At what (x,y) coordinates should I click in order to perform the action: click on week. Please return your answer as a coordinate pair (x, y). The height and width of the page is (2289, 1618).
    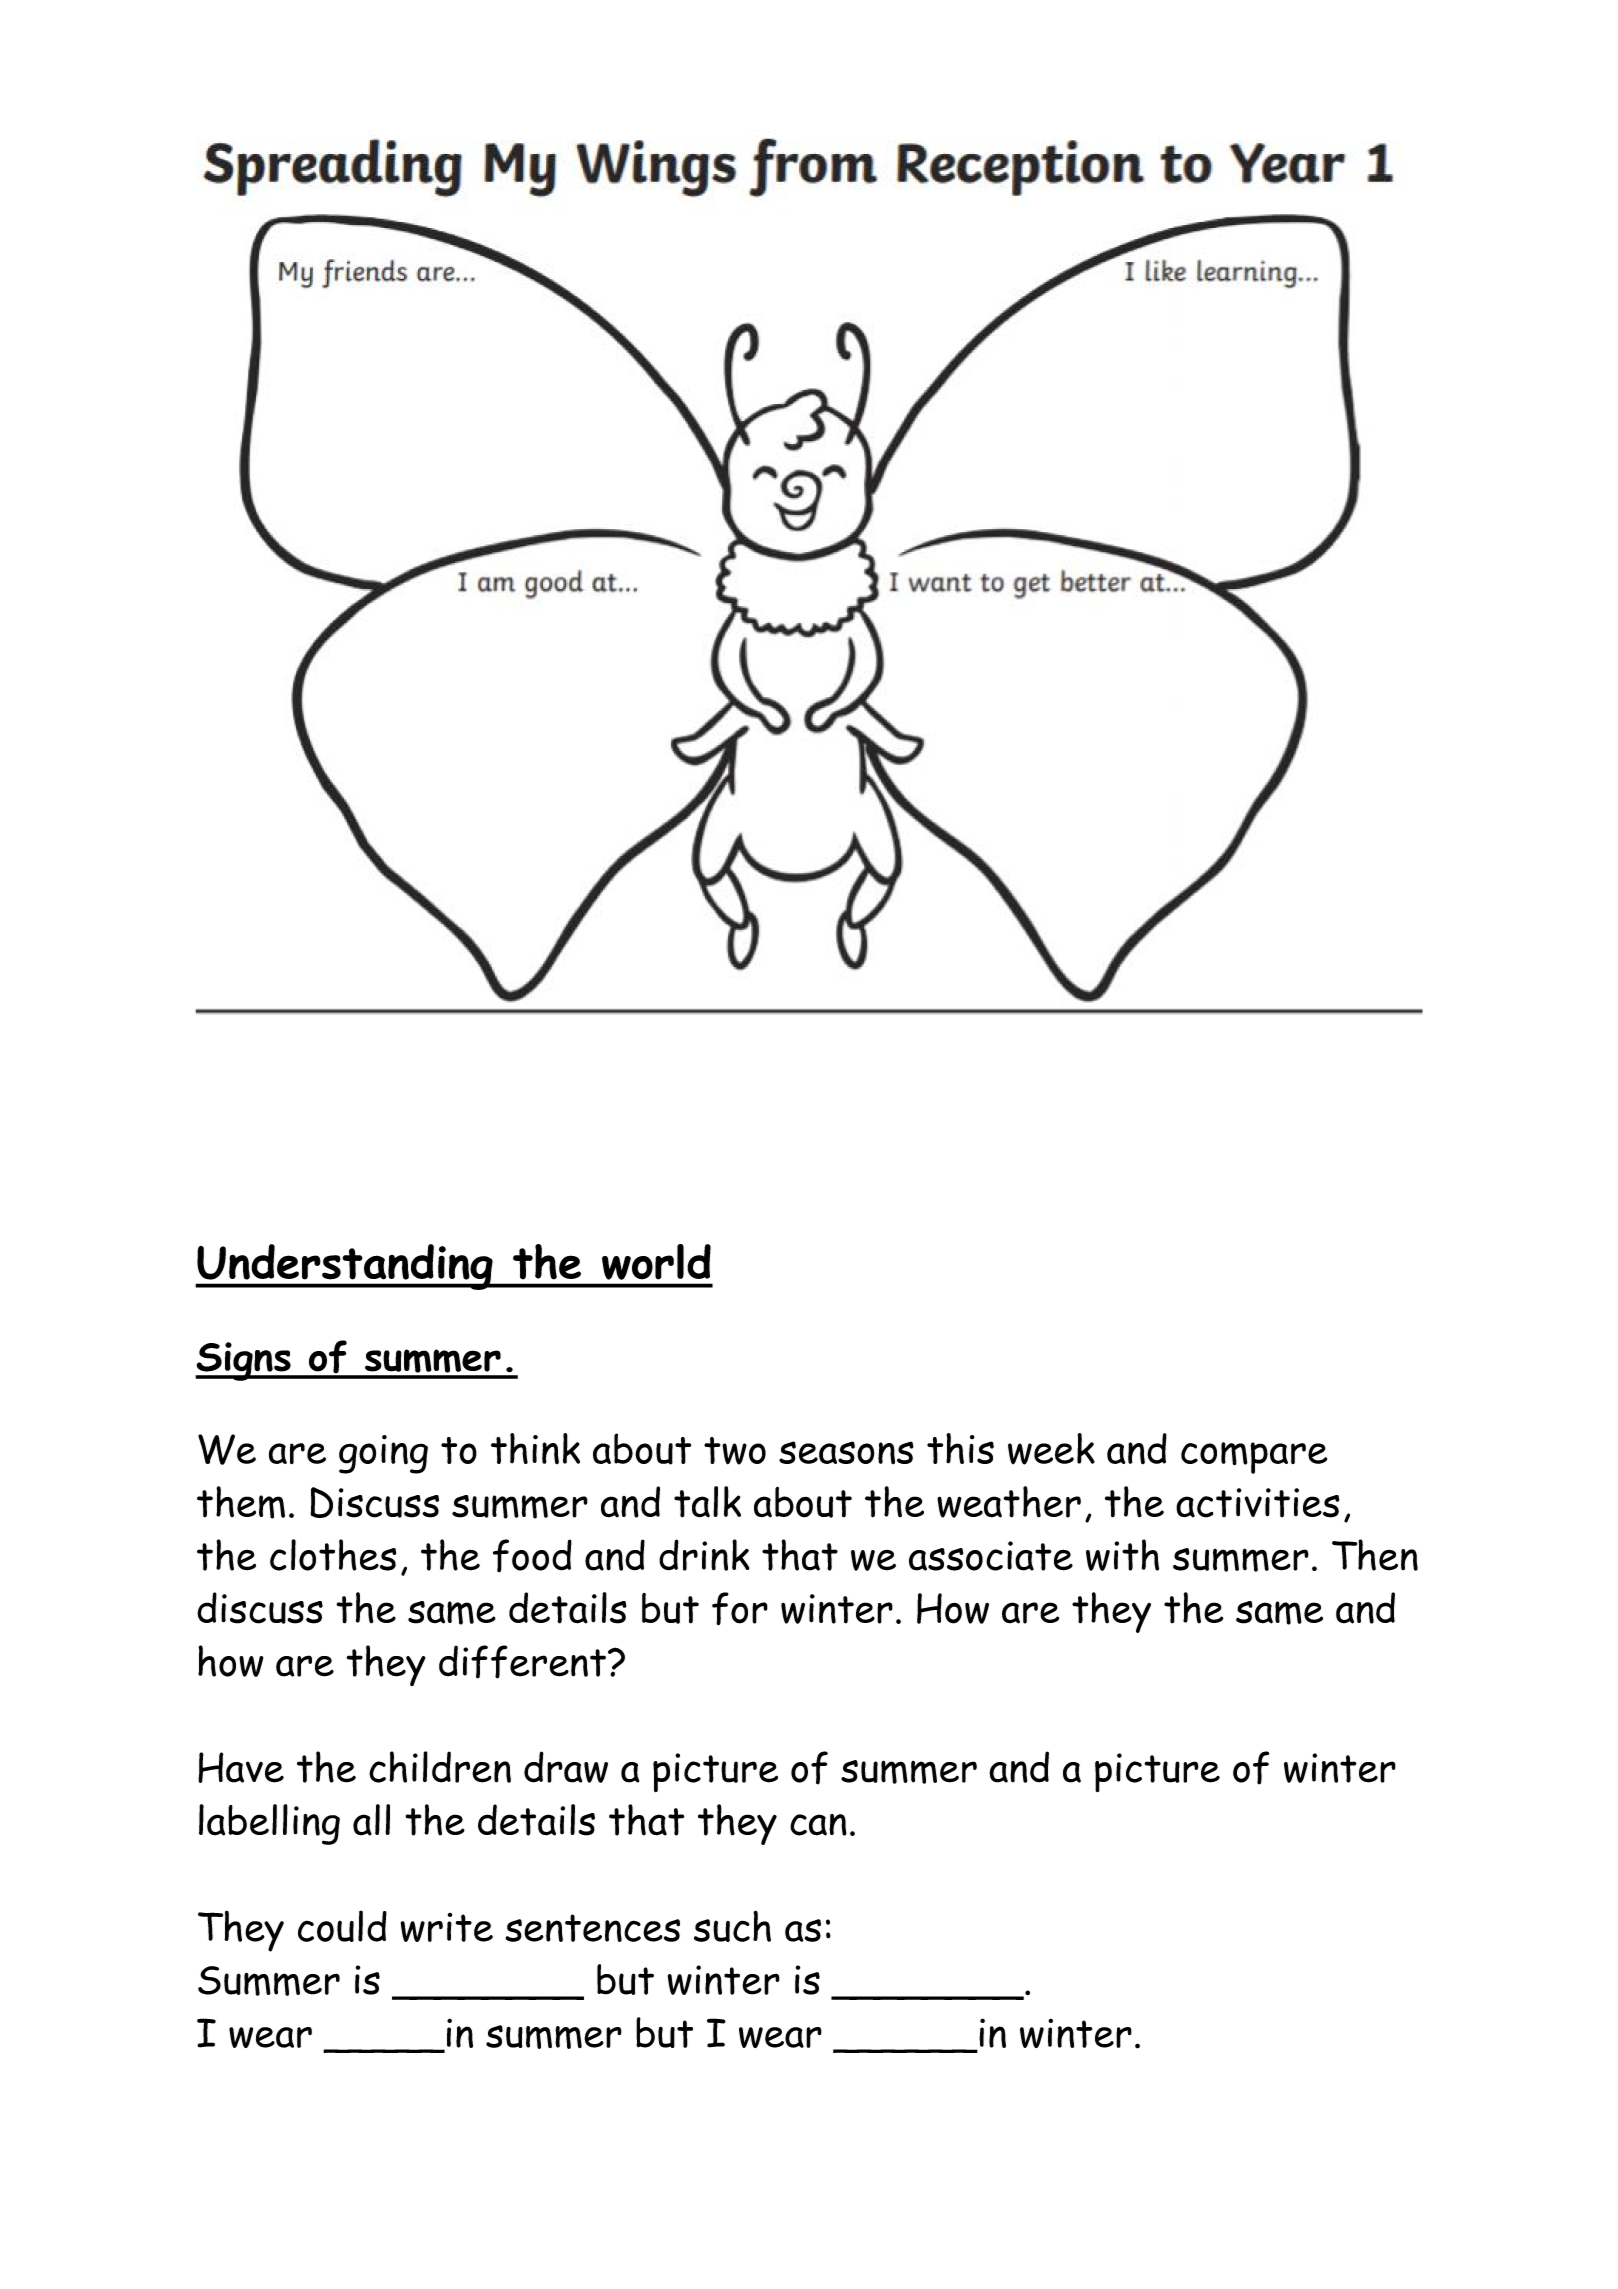
    Looking at the image, I should click on (1051, 1449).
